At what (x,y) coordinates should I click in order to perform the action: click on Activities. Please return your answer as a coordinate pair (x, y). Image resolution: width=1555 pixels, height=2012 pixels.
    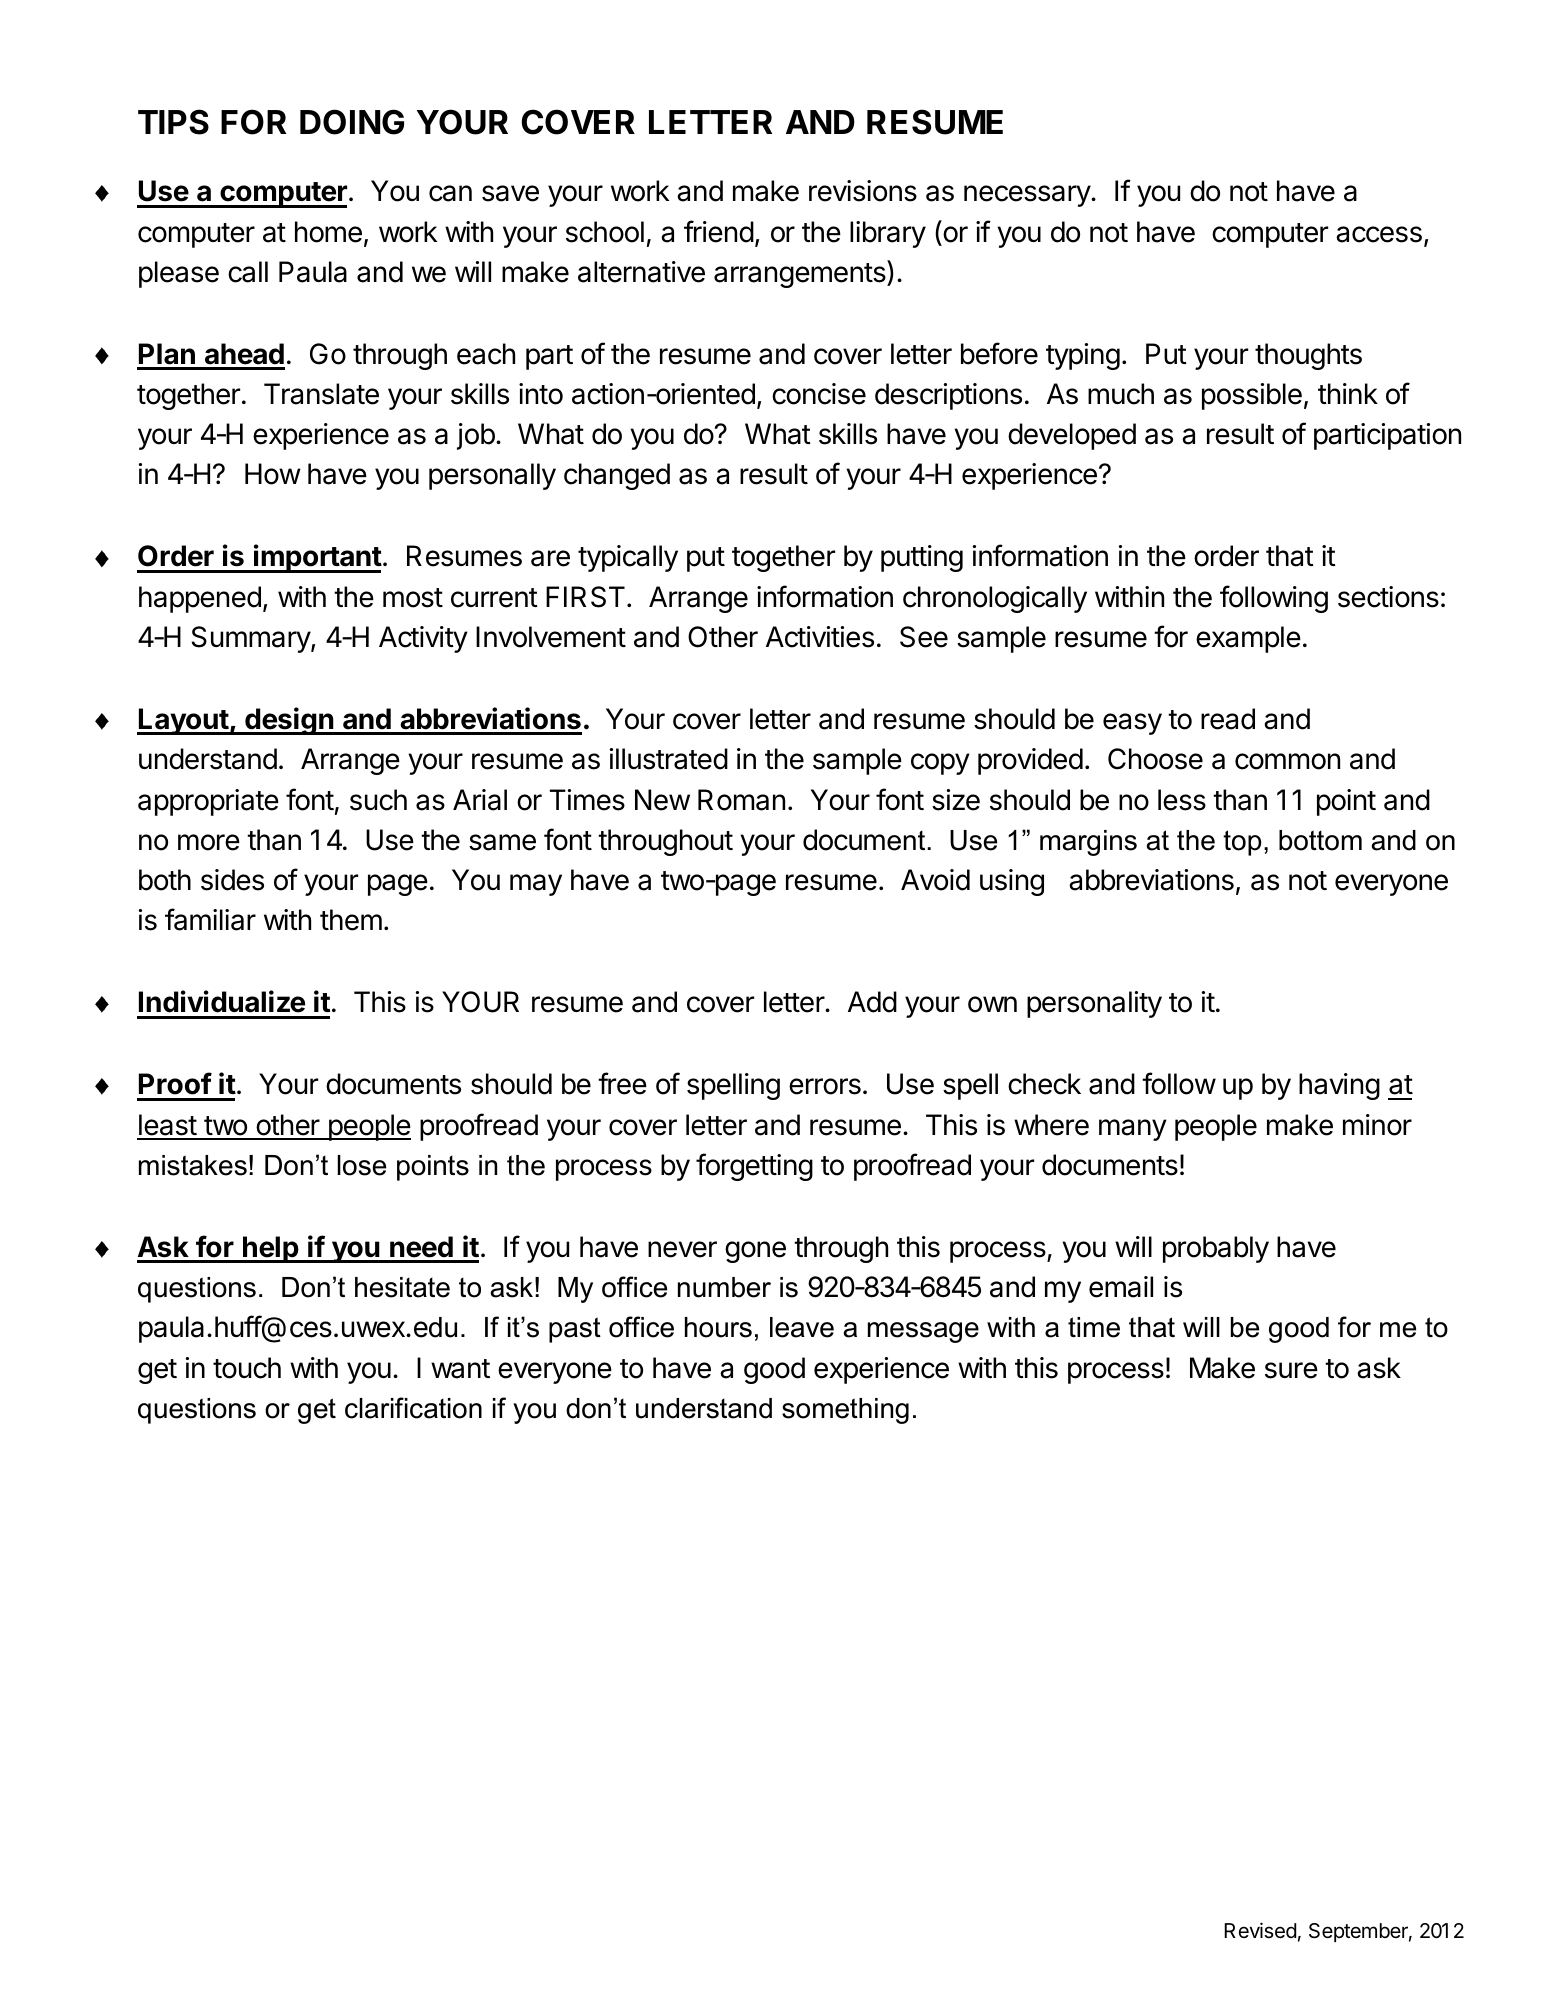
    Looking at the image, I should click on (820, 637).
